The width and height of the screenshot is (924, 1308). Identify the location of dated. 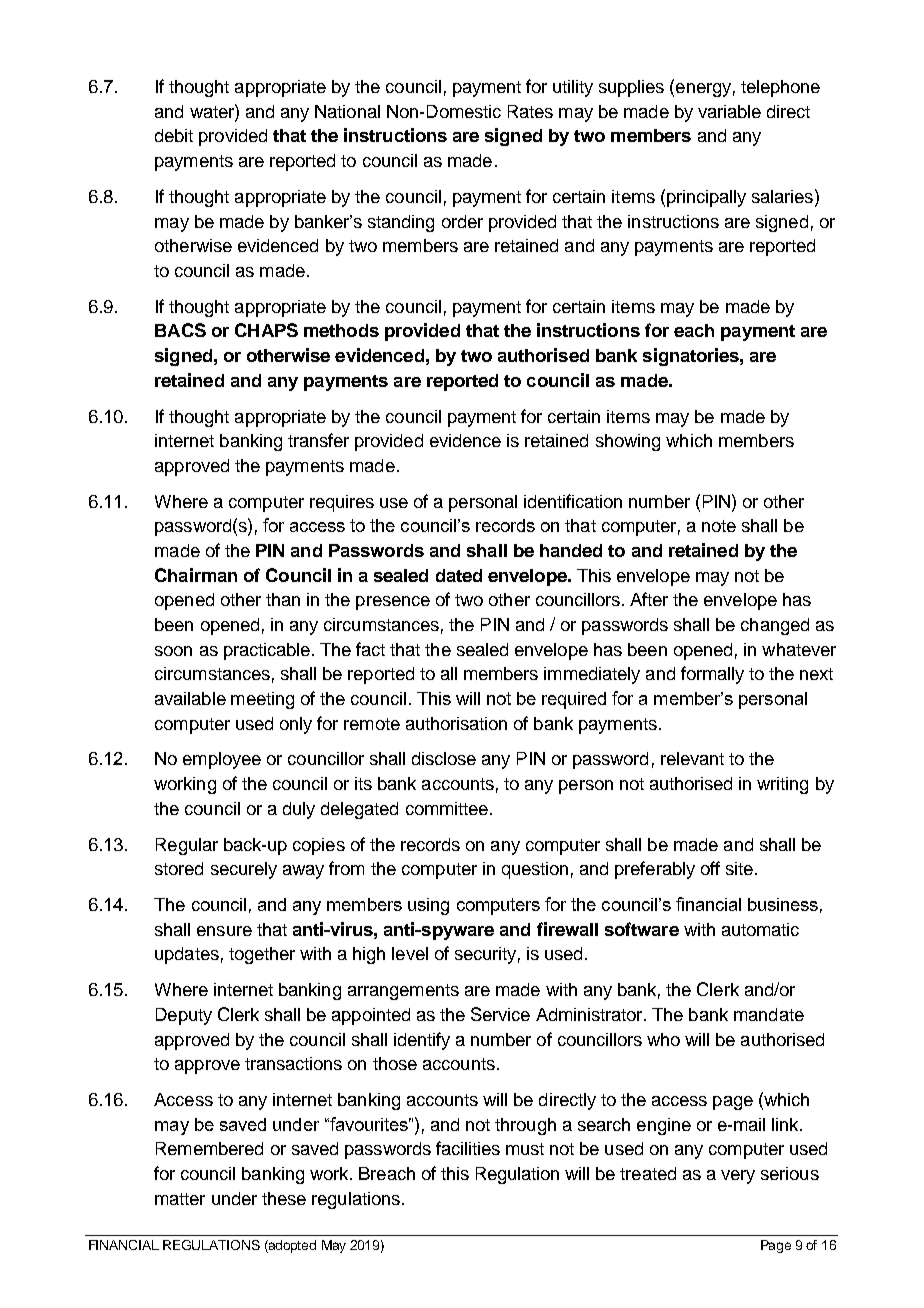
(459, 575).
